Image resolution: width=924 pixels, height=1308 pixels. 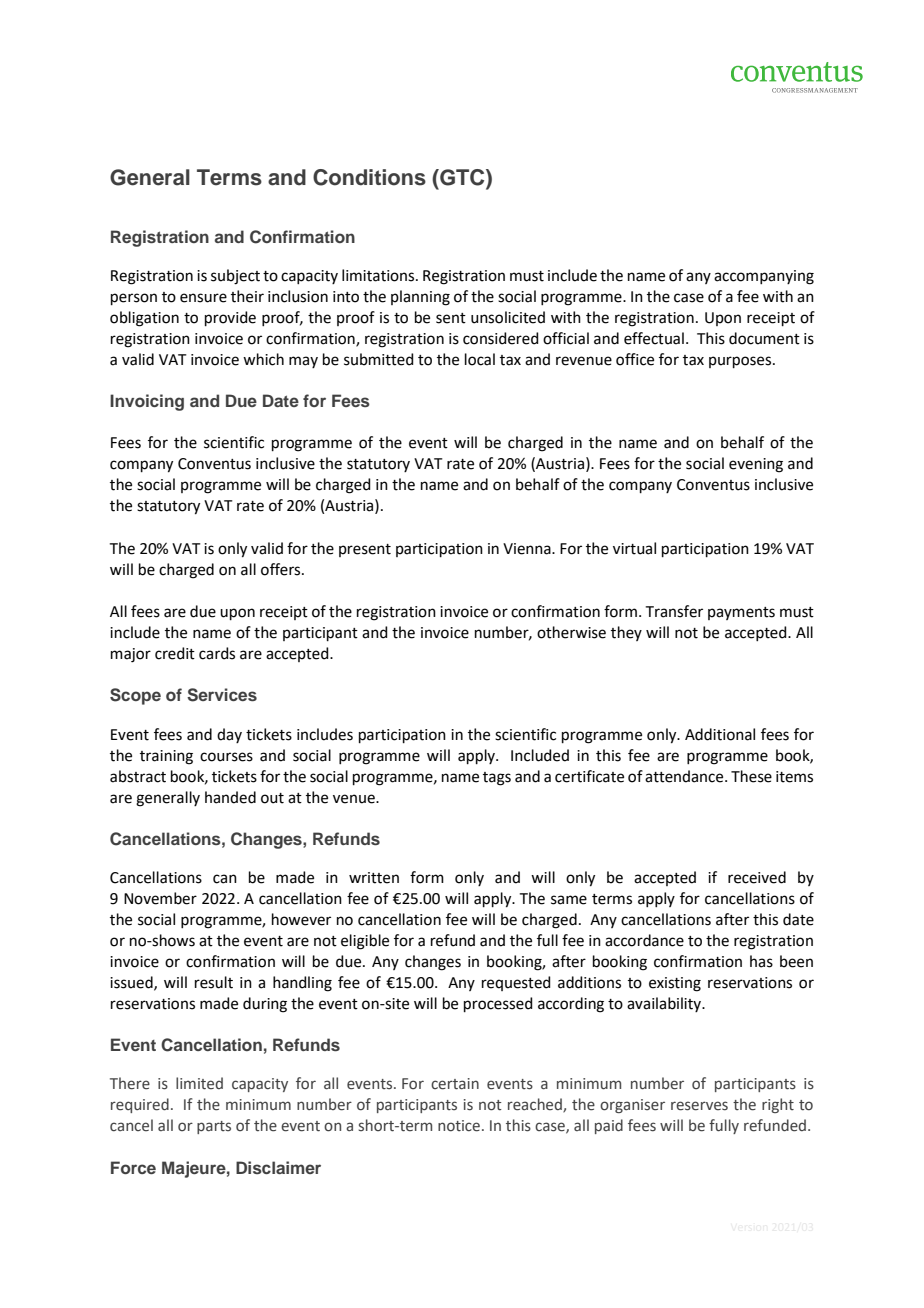 What do you see at coordinates (282, 569) in the document?
I see `offers` at bounding box center [282, 569].
